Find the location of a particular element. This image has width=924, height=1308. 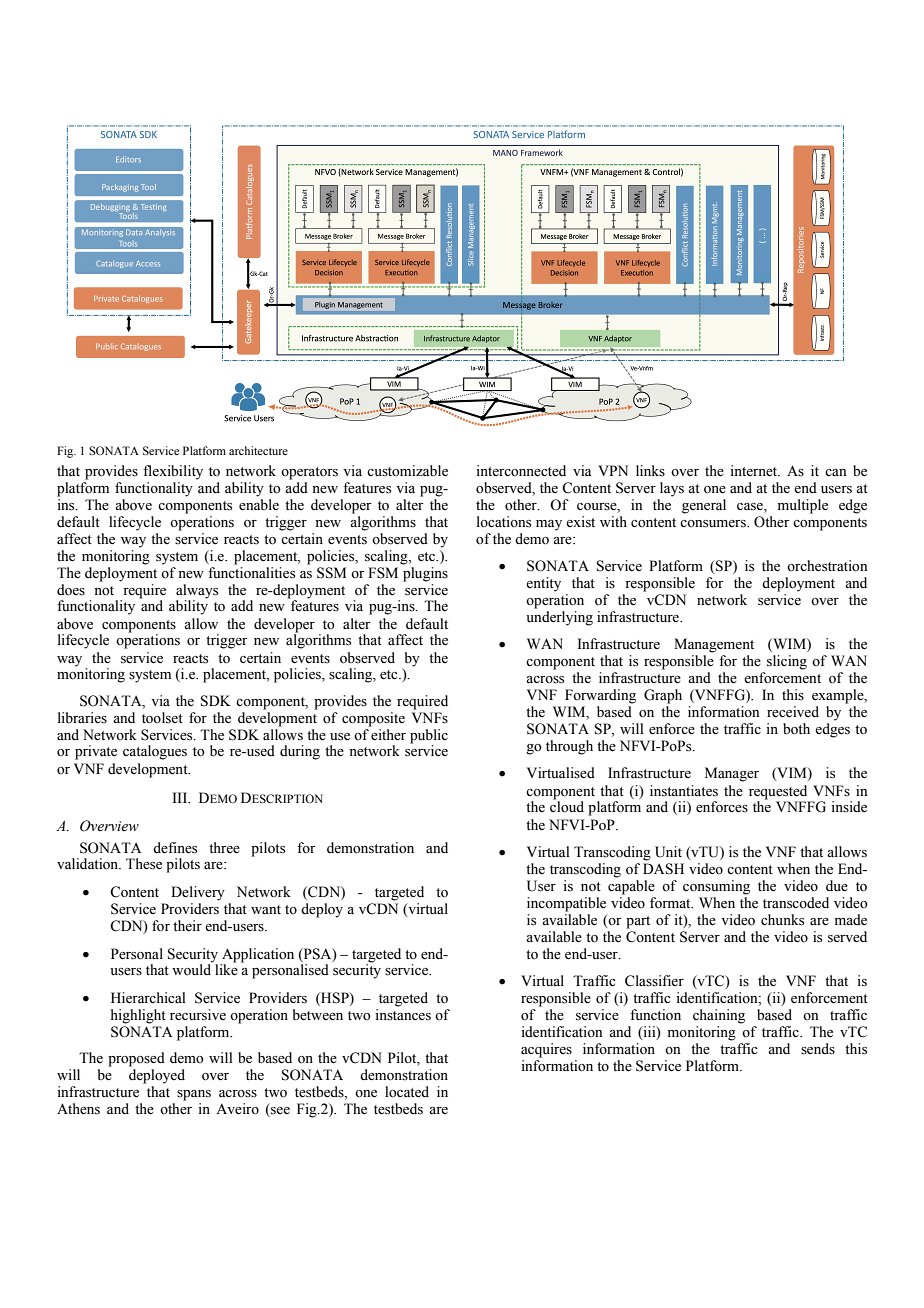

plugins is located at coordinates (425, 573).
